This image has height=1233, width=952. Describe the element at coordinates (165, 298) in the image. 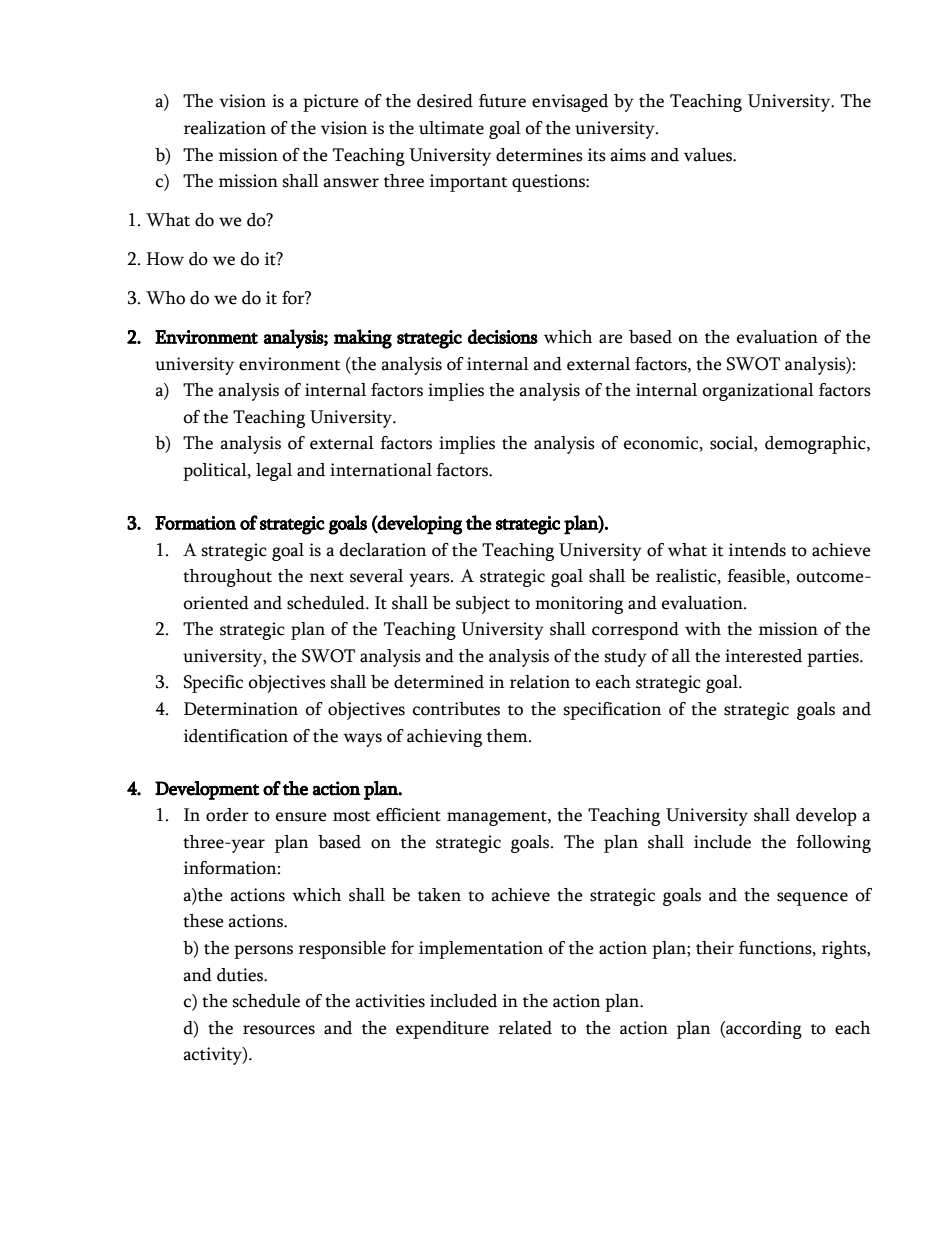

I see `Who` at that location.
